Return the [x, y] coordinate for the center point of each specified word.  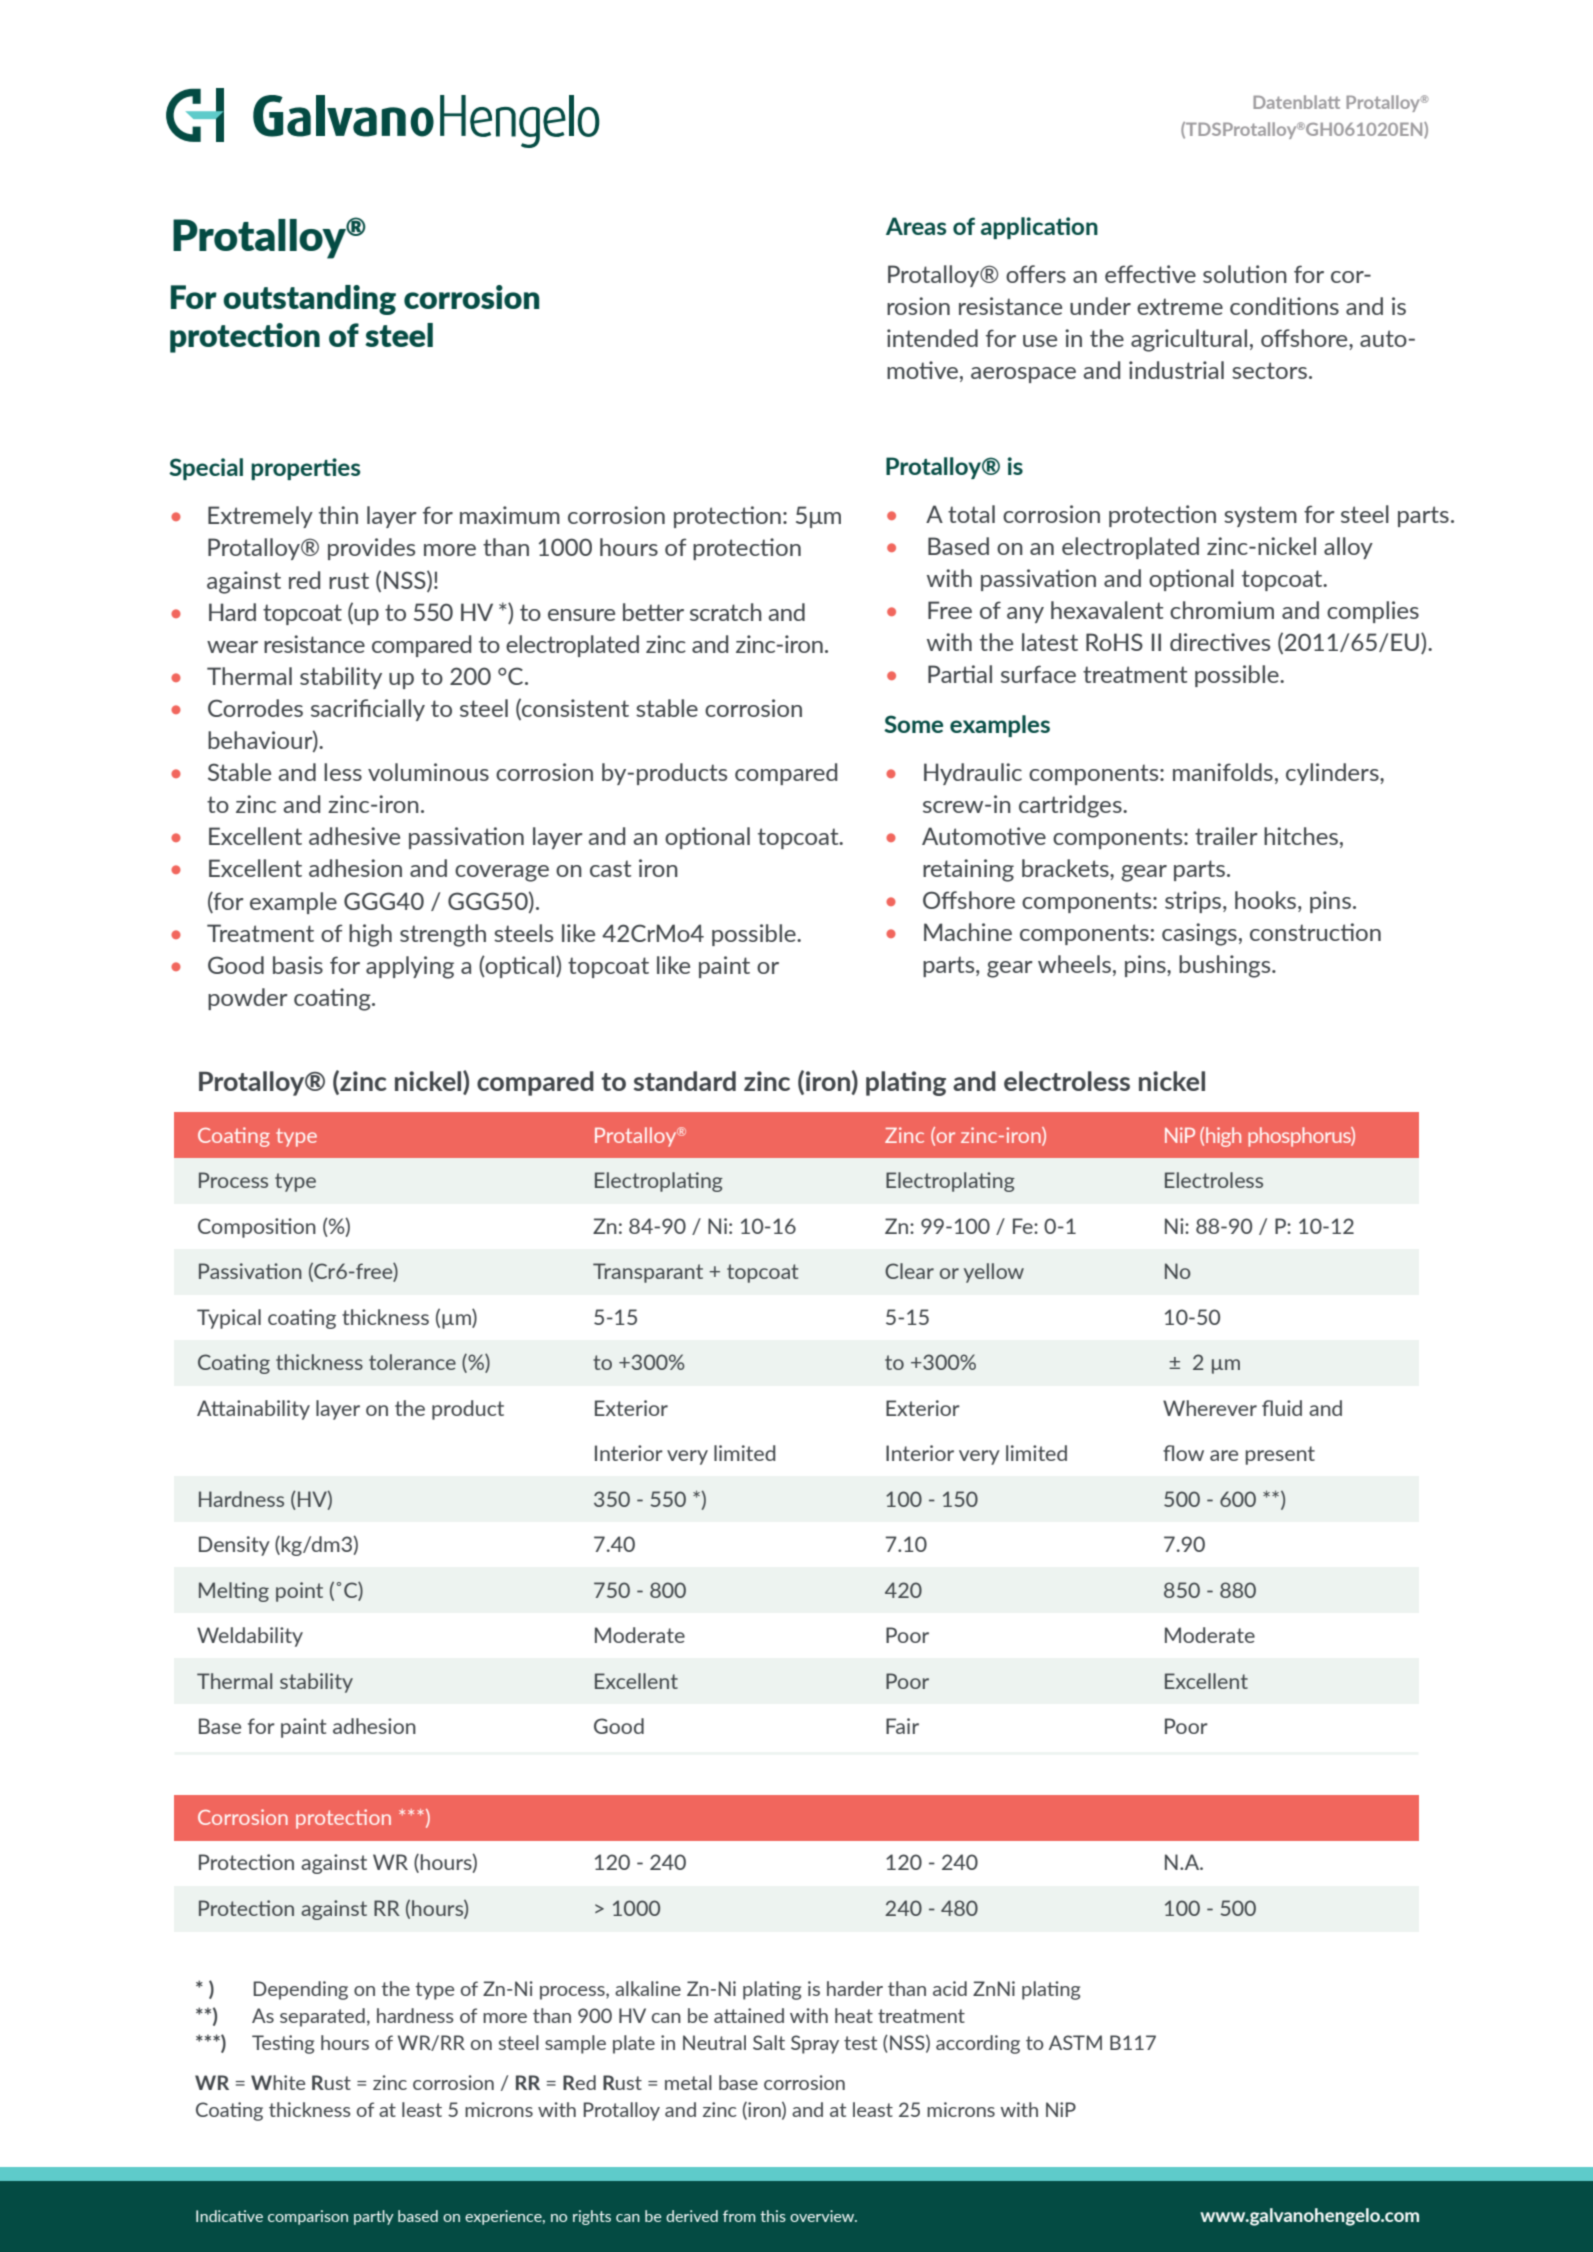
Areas [916, 226]
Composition [257, 1228]
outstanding [309, 300]
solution [1245, 274]
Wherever [1210, 1408]
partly [374, 2217]
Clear [909, 1271]
